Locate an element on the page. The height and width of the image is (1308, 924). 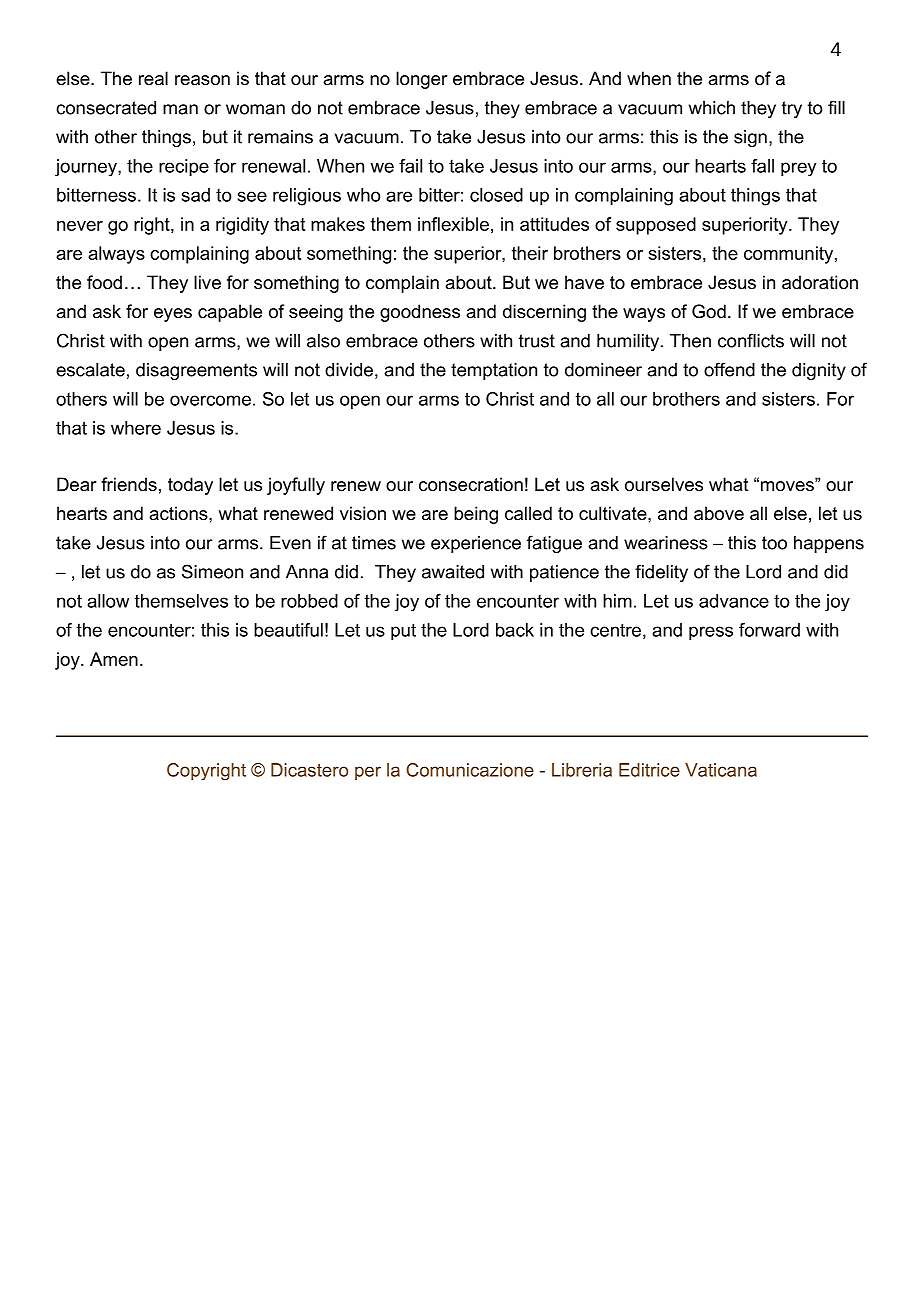
their is located at coordinates (530, 253).
